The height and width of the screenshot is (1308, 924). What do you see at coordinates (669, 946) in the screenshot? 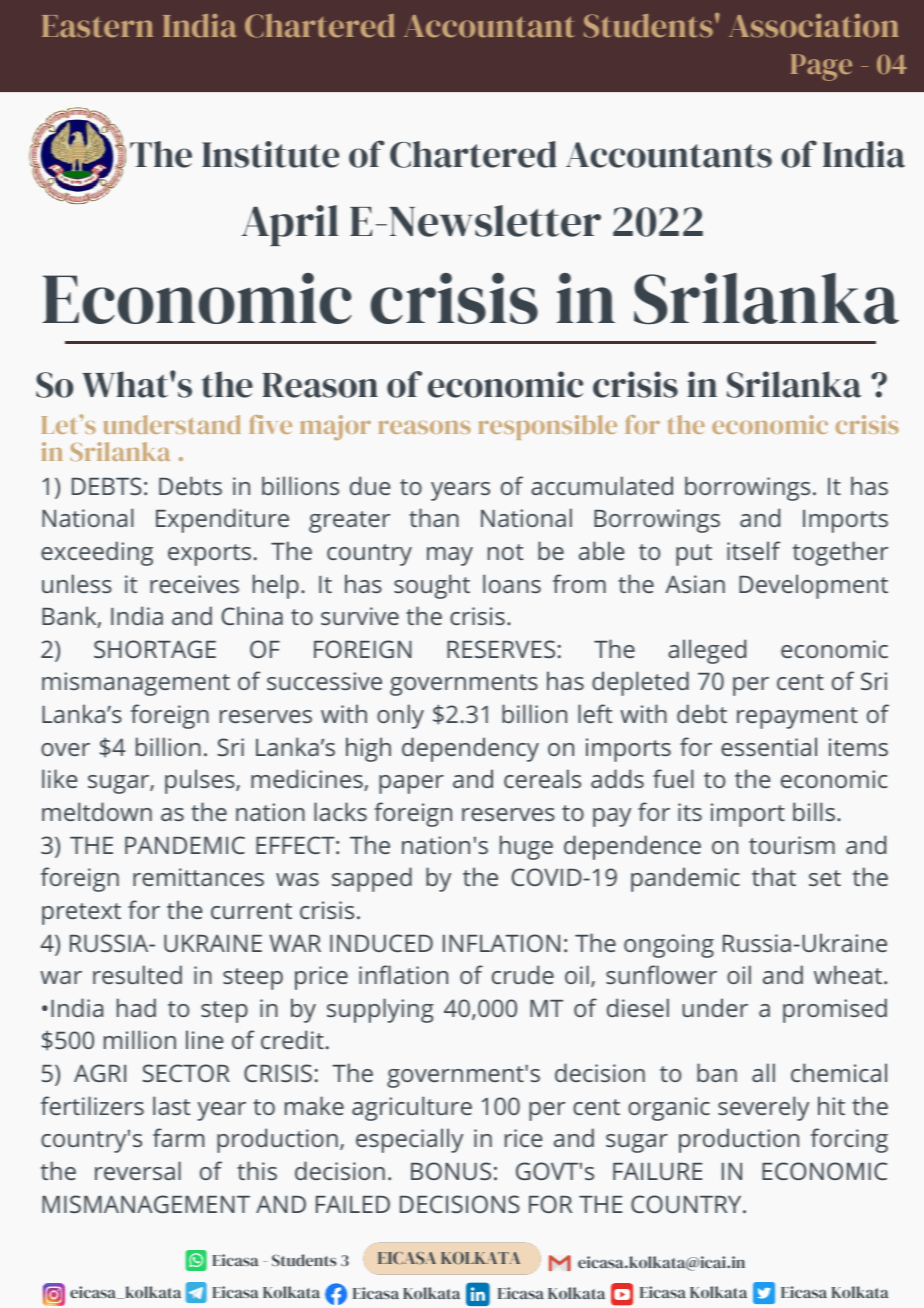
I see `ongoing` at bounding box center [669, 946].
